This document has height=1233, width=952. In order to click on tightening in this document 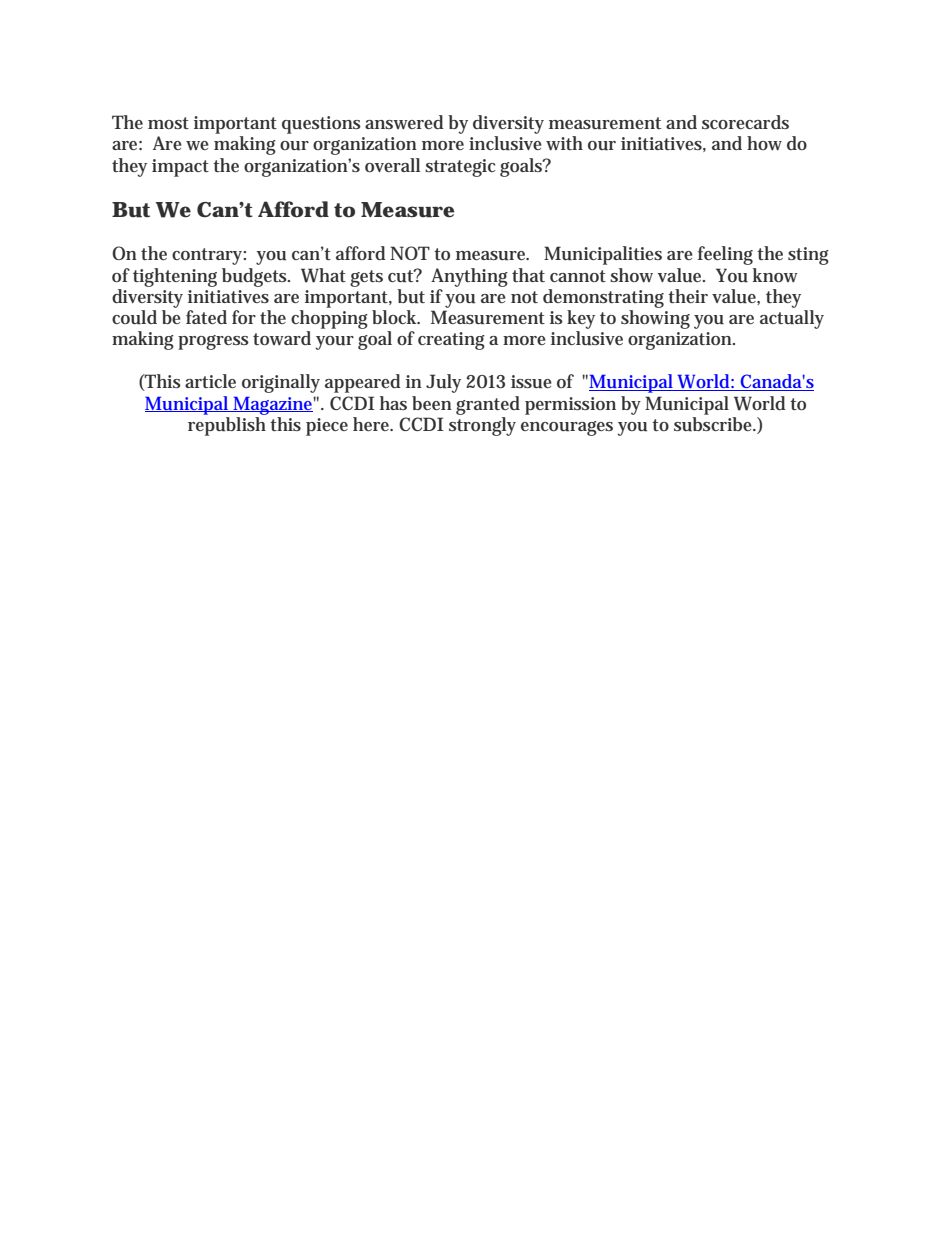, I will do `click(175, 277)`.
